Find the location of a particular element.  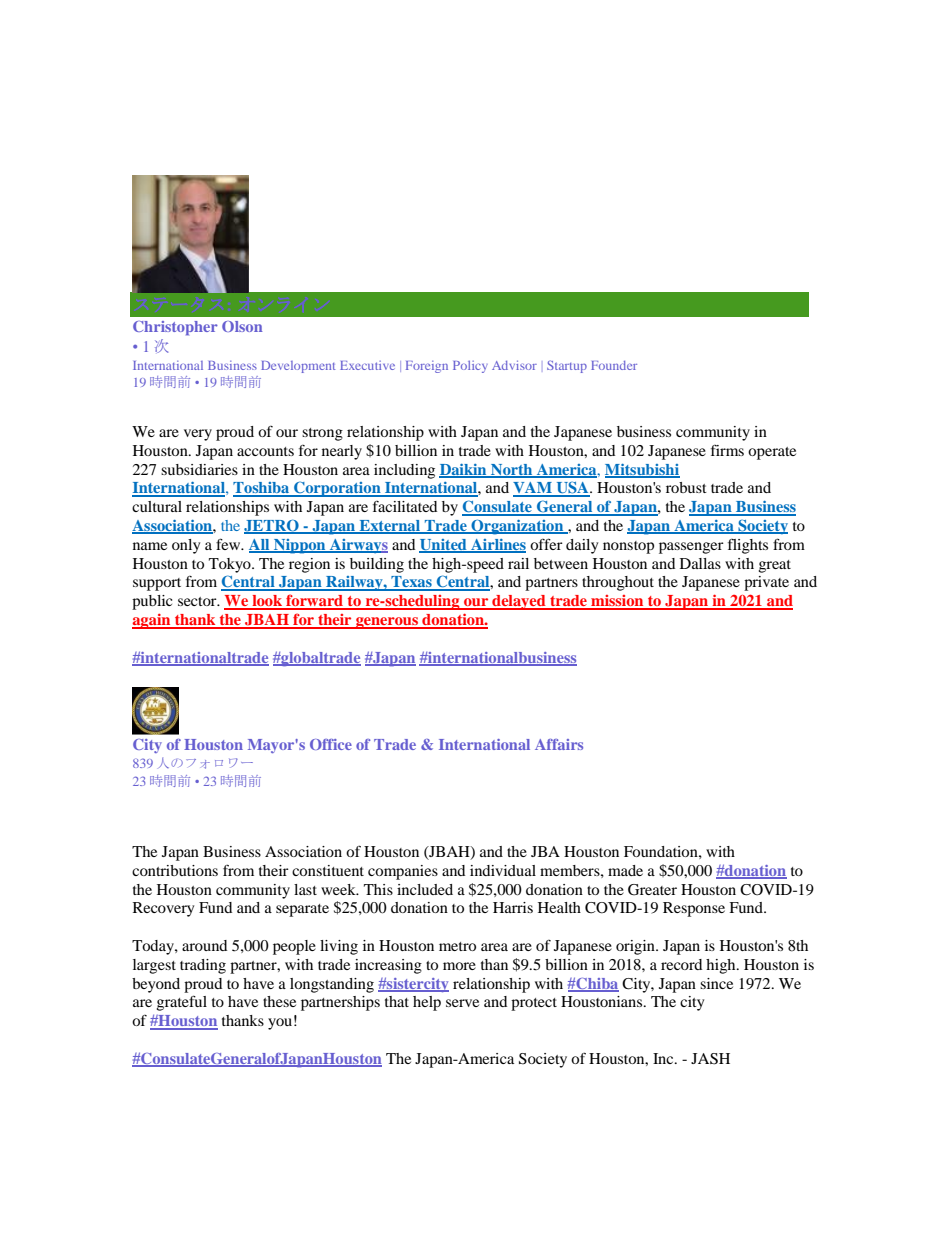

again is located at coordinates (152, 621).
